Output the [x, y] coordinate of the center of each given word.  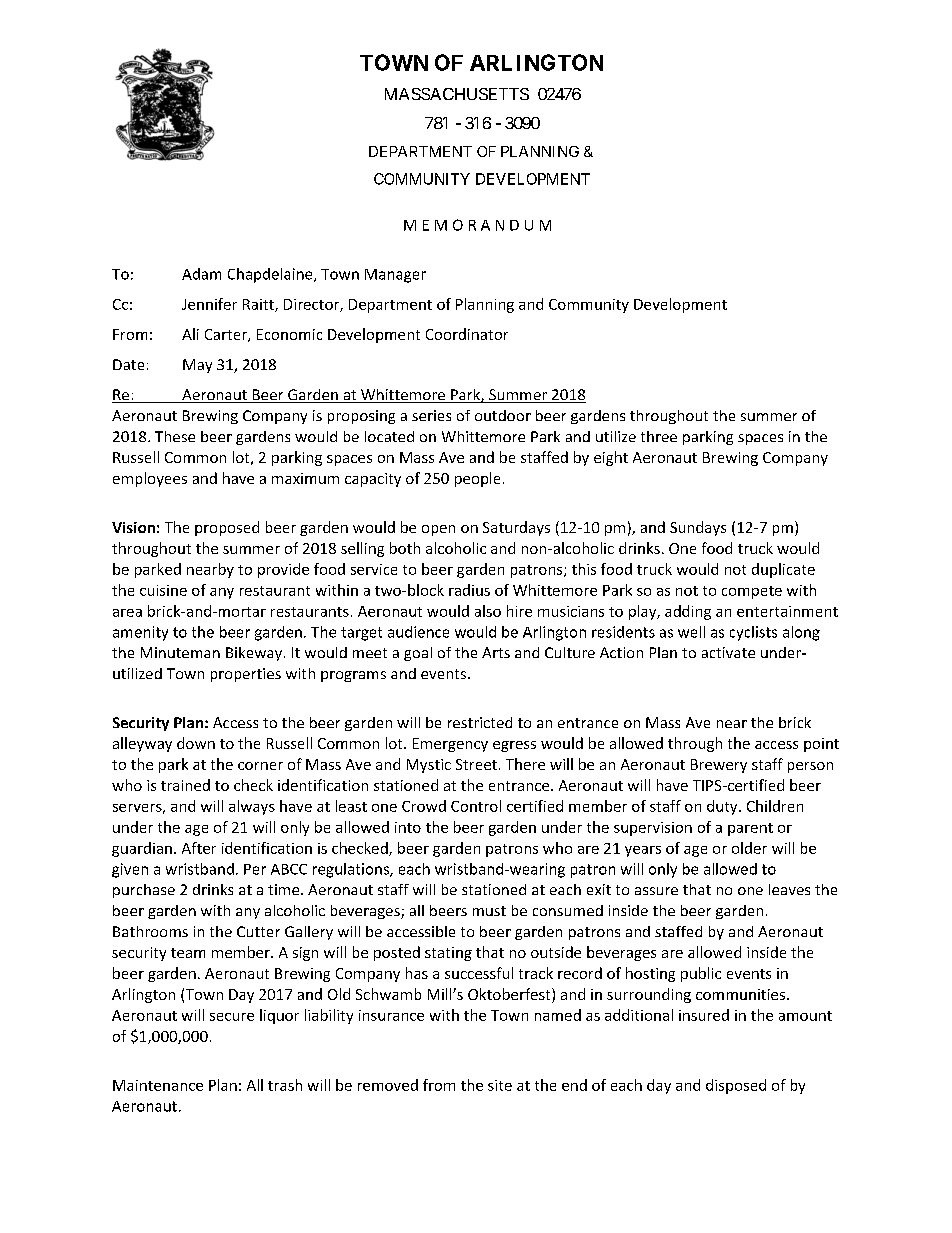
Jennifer [209, 304]
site [500, 1085]
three [659, 436]
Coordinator [467, 334]
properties [246, 675]
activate [728, 652]
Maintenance [158, 1085]
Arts [496, 652]
